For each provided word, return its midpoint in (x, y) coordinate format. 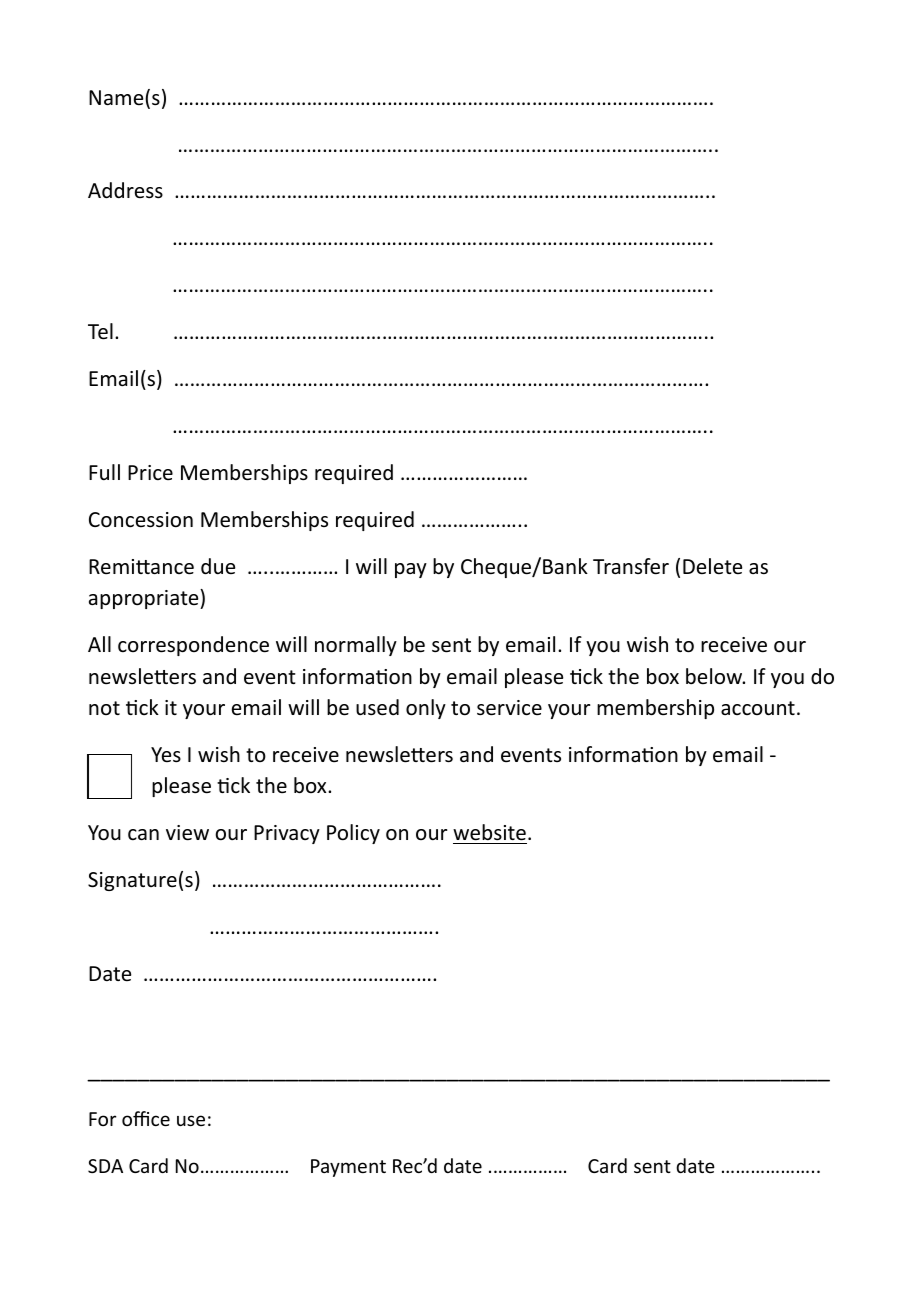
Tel (100, 331)
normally (356, 646)
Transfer (631, 566)
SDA (105, 1166)
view (187, 833)
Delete (712, 566)
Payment (348, 1168)
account (758, 708)
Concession (141, 520)
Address (125, 190)
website (489, 832)
